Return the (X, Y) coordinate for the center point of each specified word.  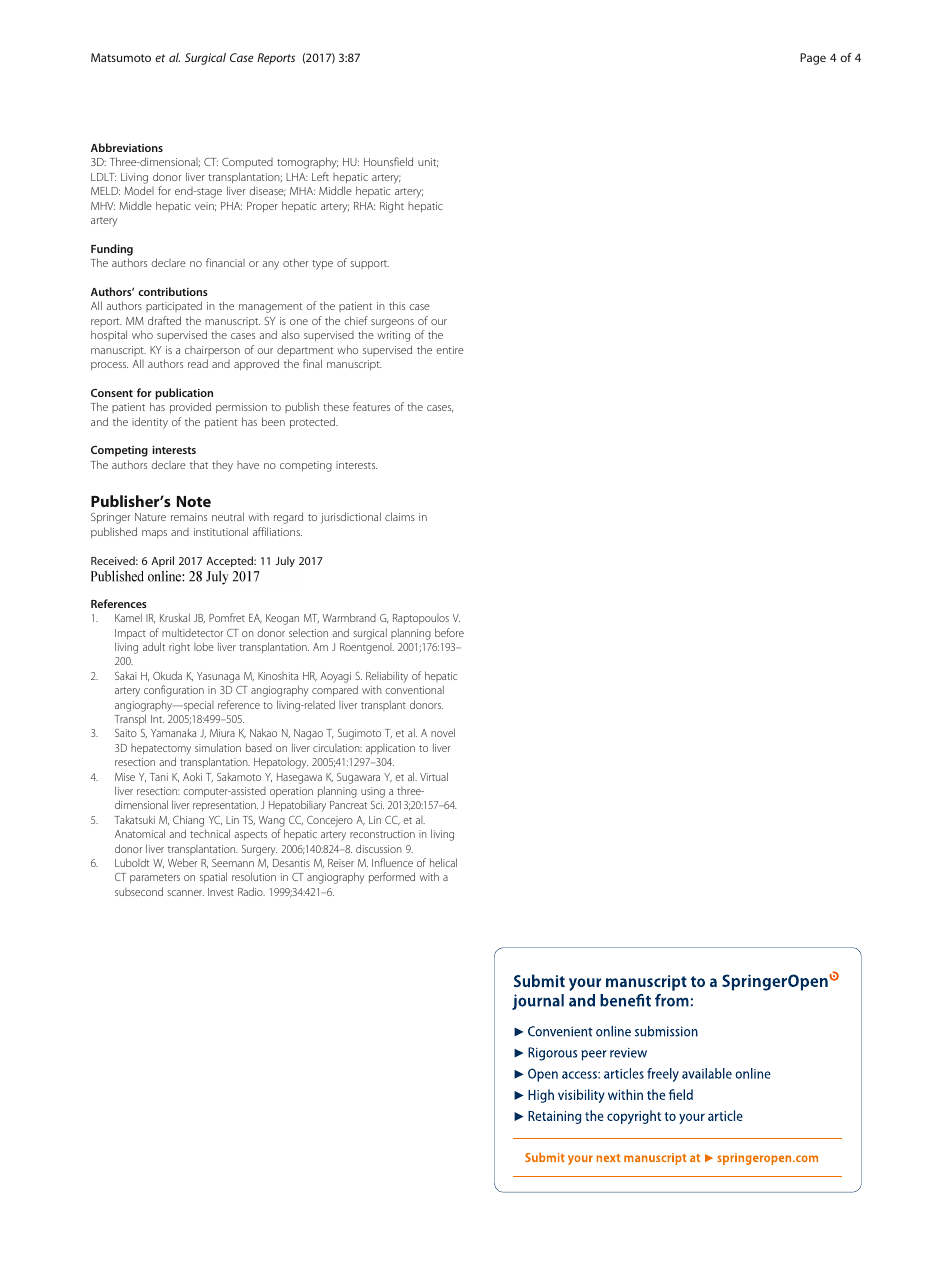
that (199, 464)
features (371, 406)
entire (450, 350)
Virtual (434, 776)
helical (443, 862)
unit (428, 162)
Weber (182, 862)
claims (400, 516)
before (449, 632)
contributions (173, 291)
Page (813, 59)
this (397, 305)
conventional (414, 689)
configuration (174, 691)
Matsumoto (121, 57)
